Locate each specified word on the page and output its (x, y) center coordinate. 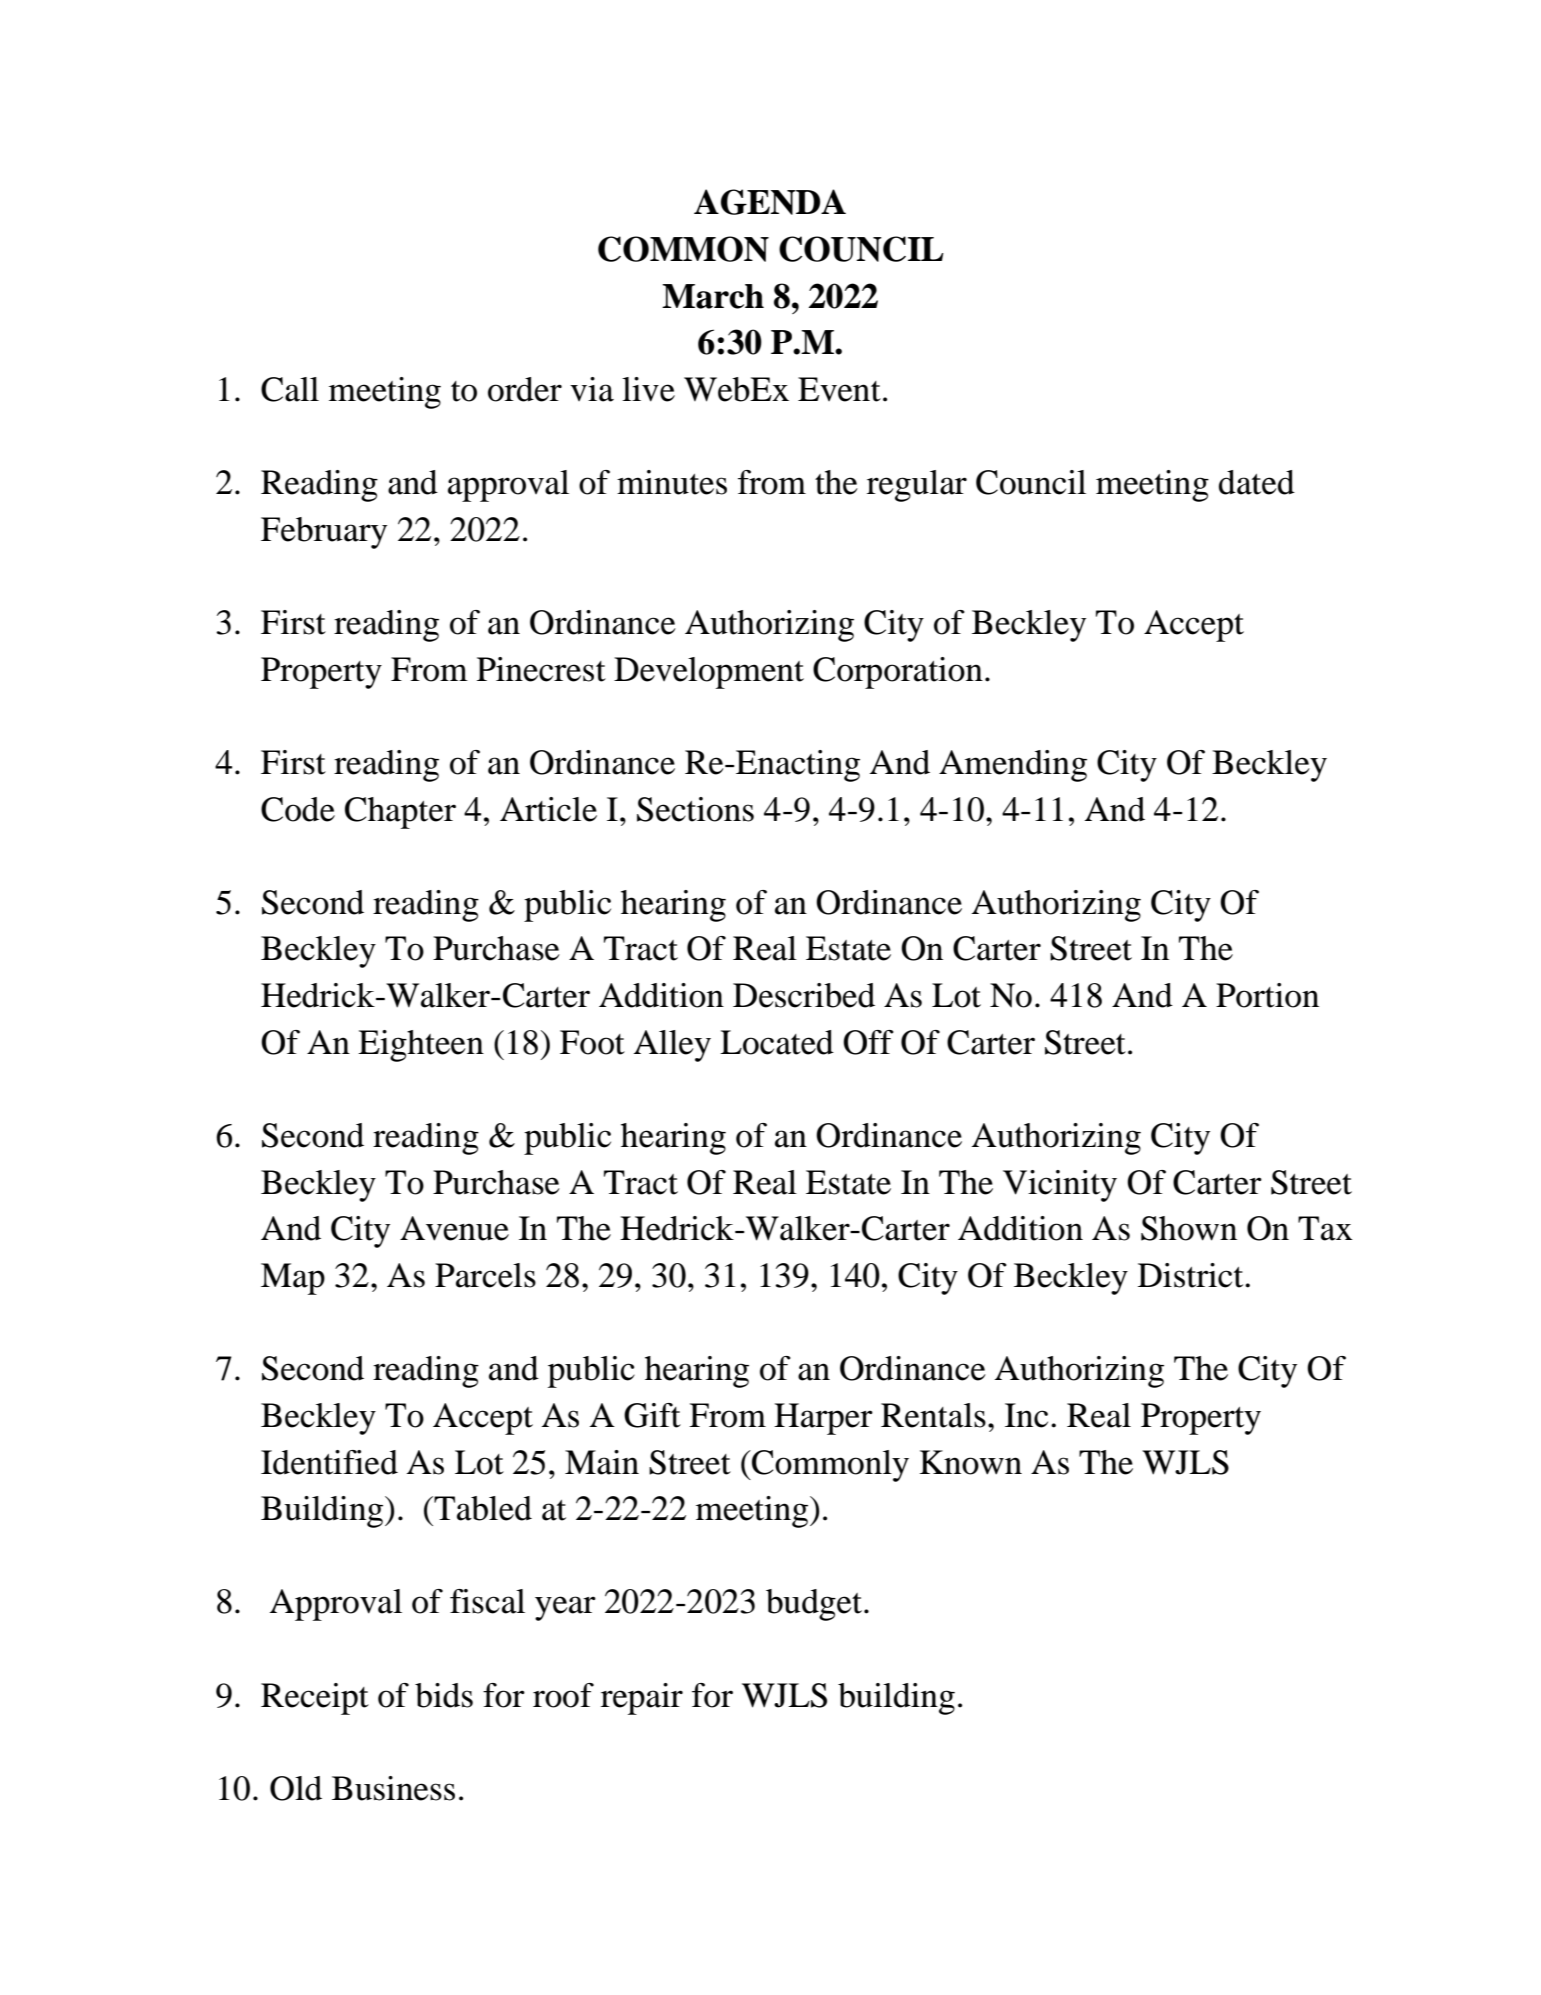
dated (1257, 482)
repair (642, 1699)
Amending (1013, 766)
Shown (1189, 1228)
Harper (823, 1419)
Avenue (454, 1228)
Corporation (898, 673)
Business (393, 1788)
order (525, 389)
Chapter (400, 813)
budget (814, 1605)
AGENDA (770, 202)
